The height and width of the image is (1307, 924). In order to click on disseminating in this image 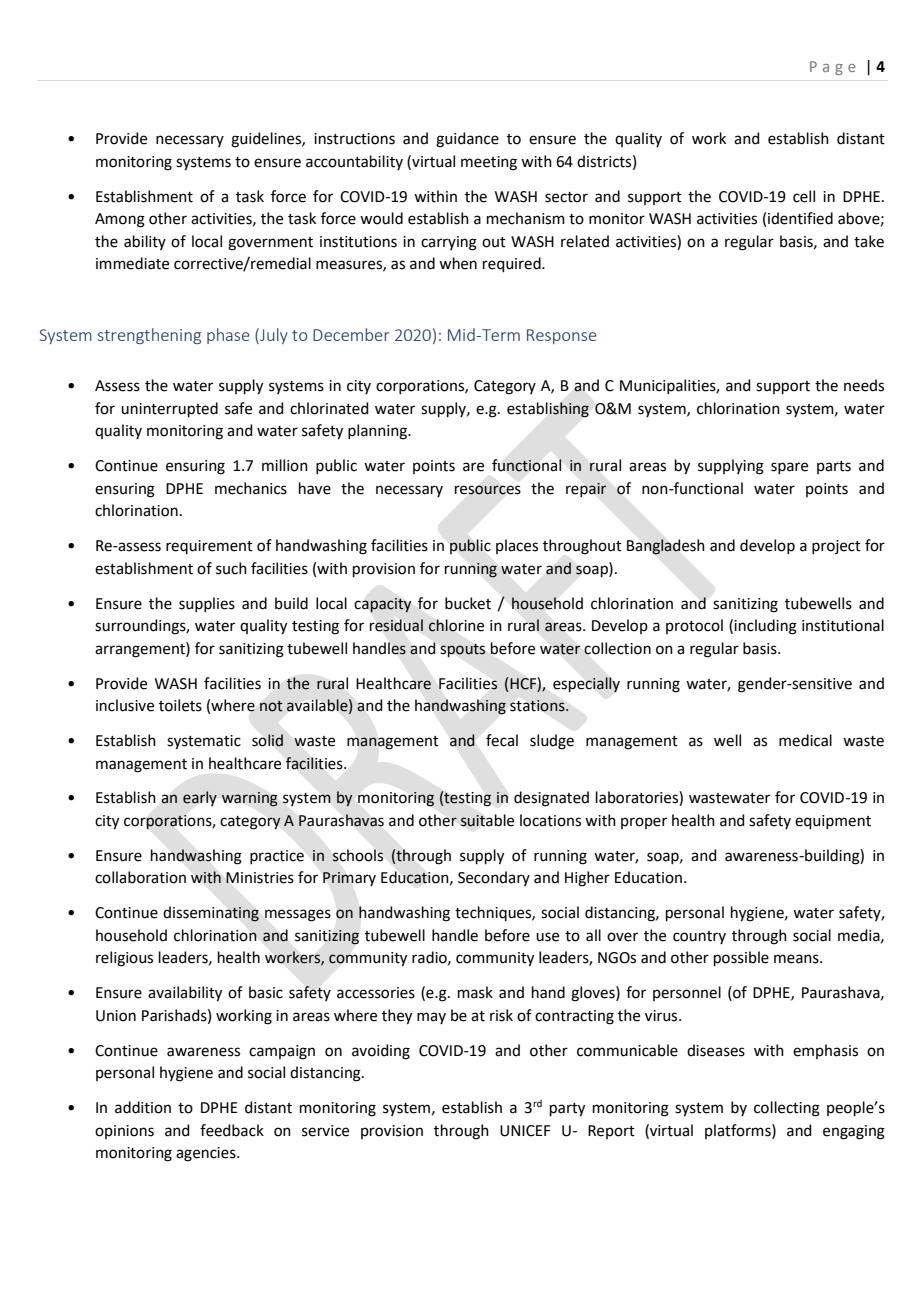, I will do `click(211, 914)`.
